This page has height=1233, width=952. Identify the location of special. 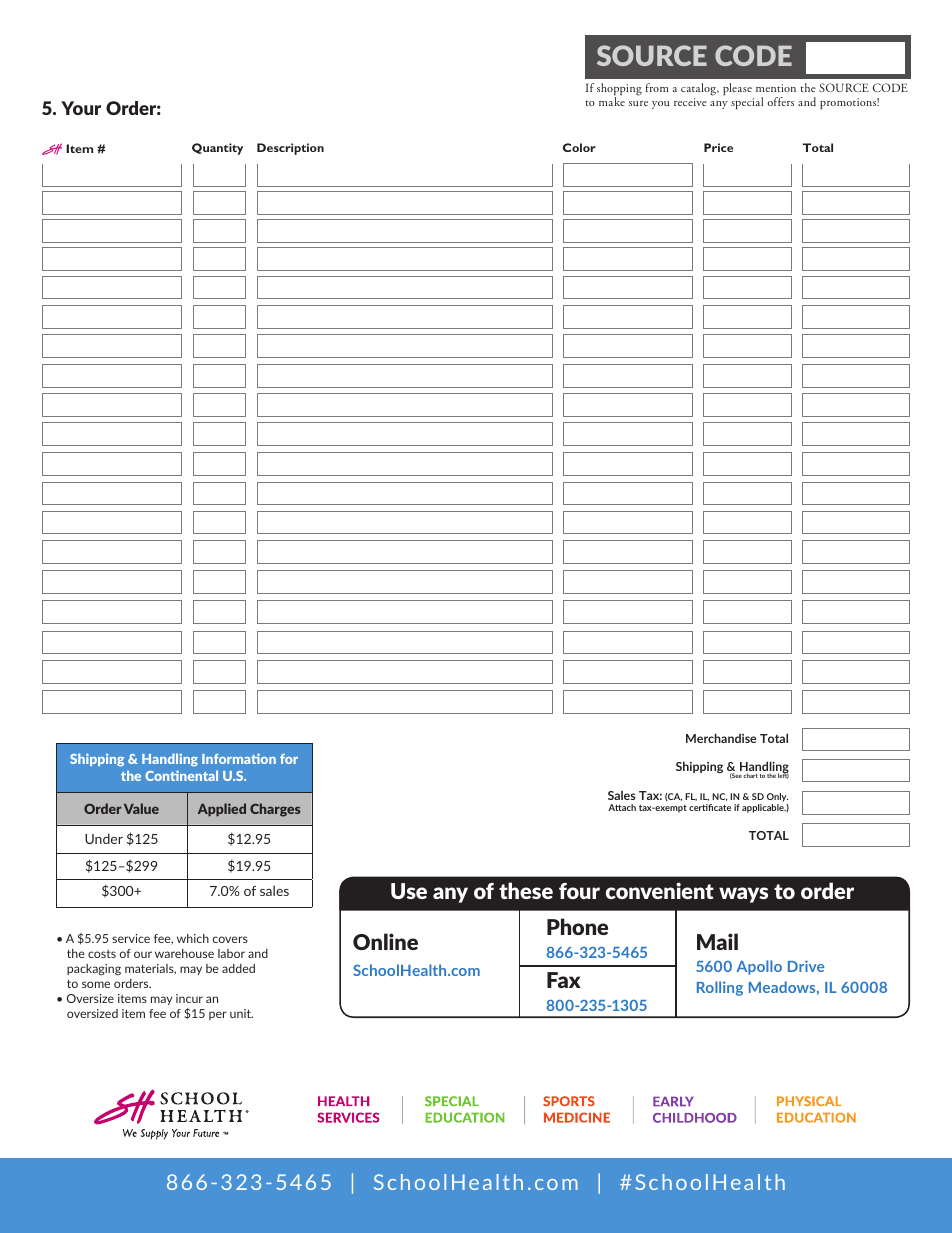
(747, 103).
